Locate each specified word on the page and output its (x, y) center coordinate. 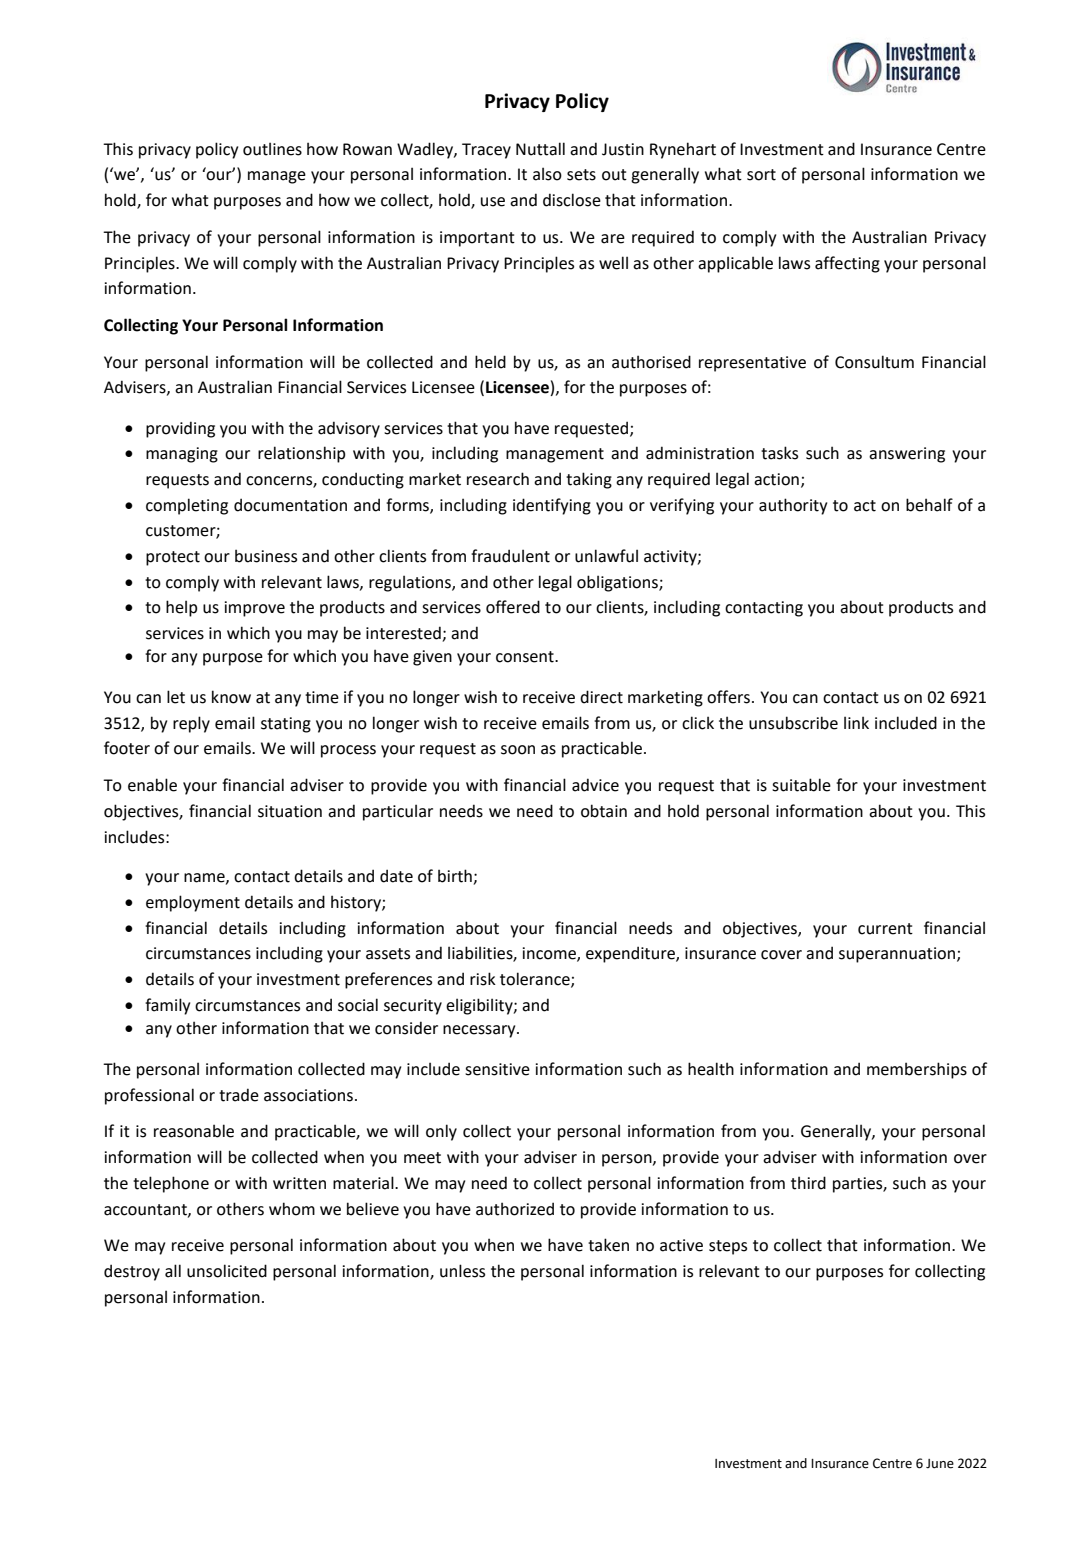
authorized (515, 1209)
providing (180, 429)
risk (483, 979)
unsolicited (227, 1271)
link (856, 722)
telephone (171, 1184)
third (808, 1183)
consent (526, 657)
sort (761, 175)
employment (193, 903)
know (231, 697)
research (498, 479)
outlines (272, 149)
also (547, 174)
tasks (779, 453)
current (885, 929)
